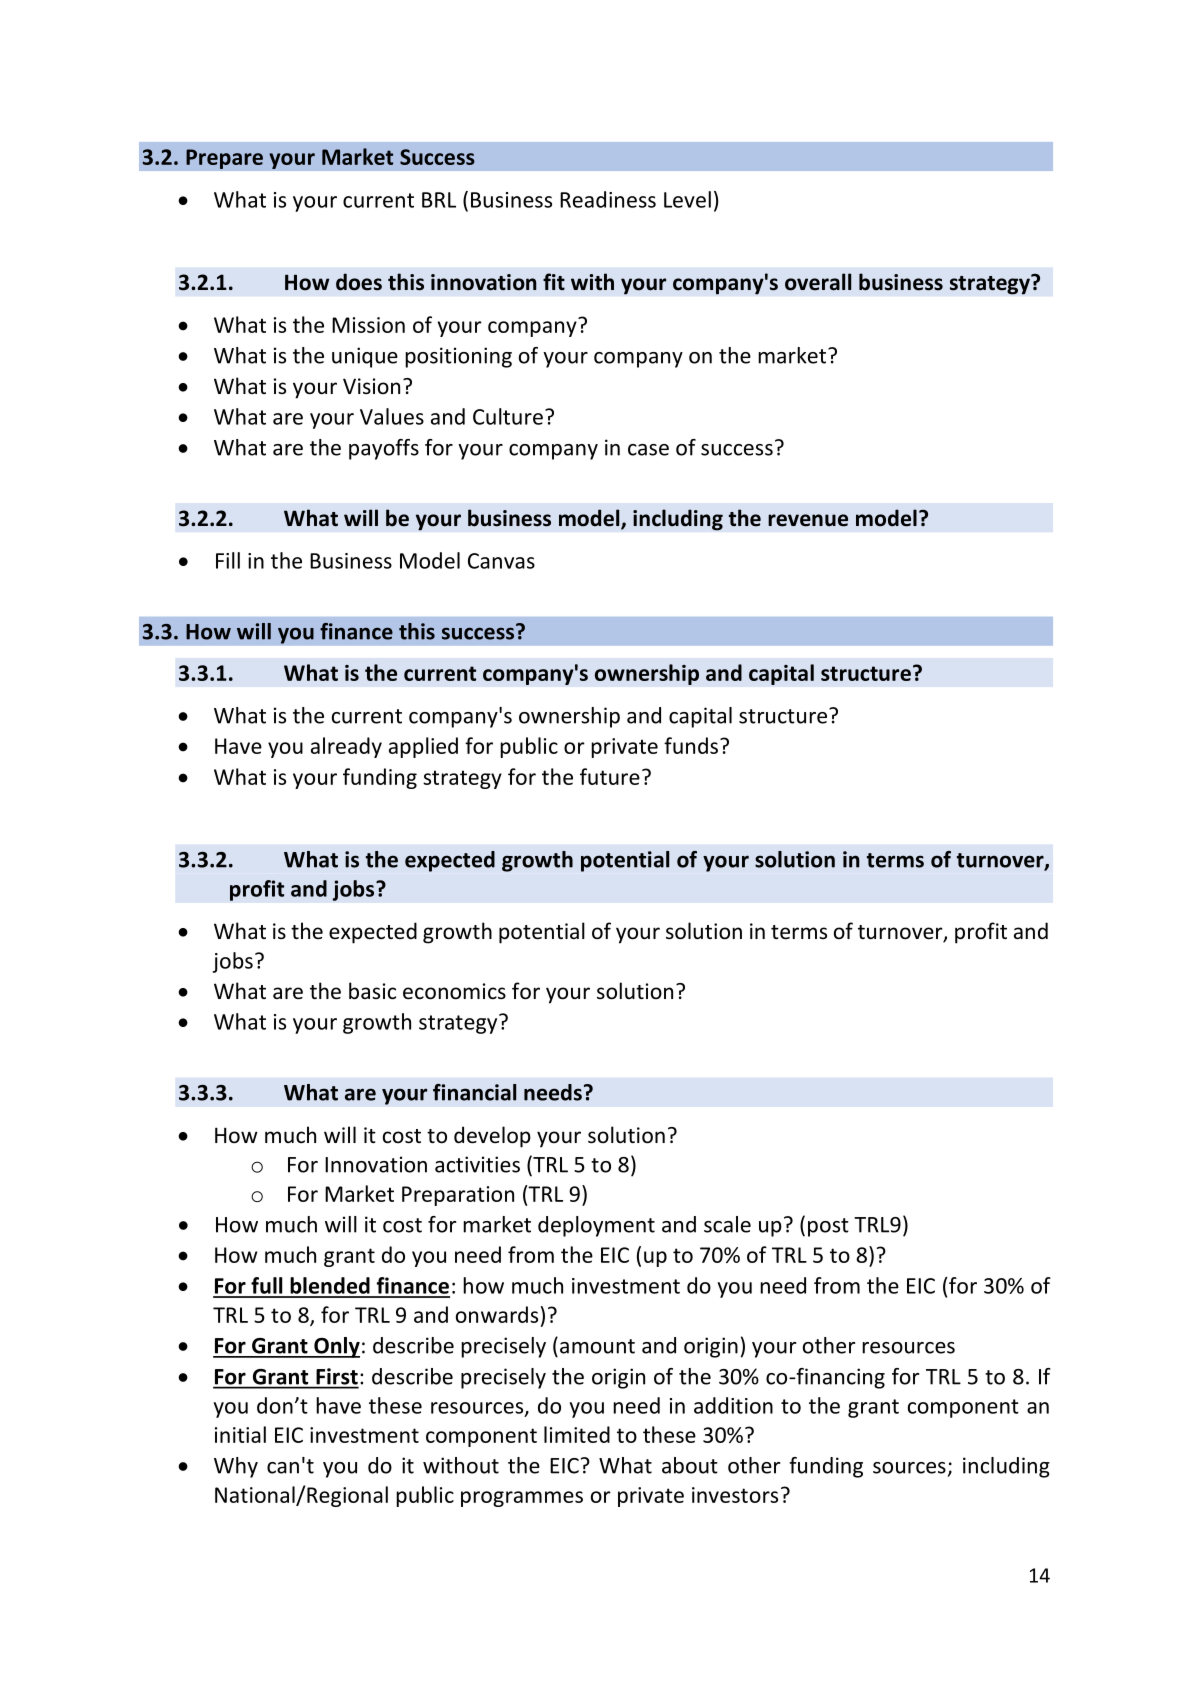 This document has height=1686, width=1192. What do you see at coordinates (687, 199) in the document?
I see `Level` at bounding box center [687, 199].
